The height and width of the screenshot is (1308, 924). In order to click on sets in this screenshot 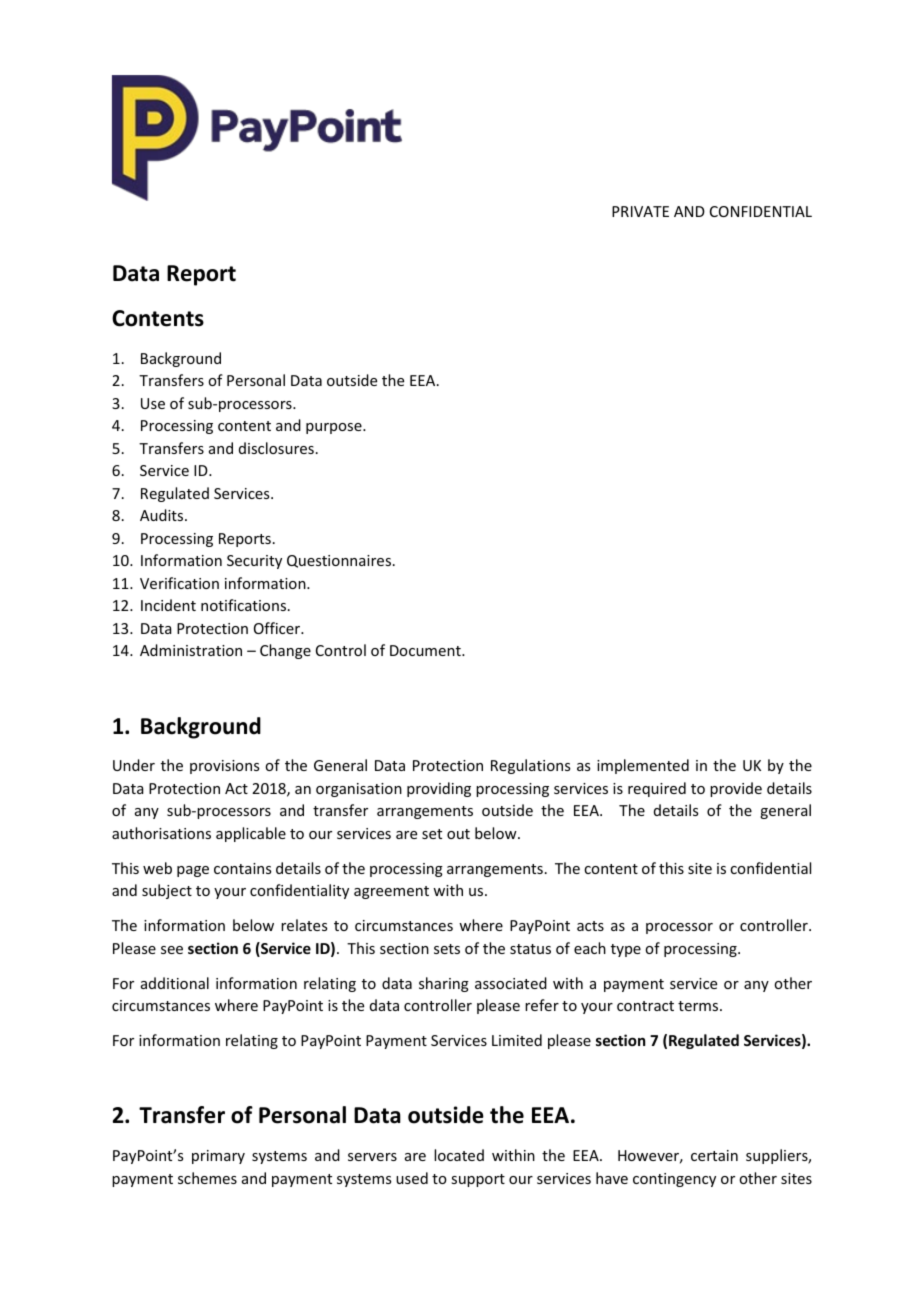, I will do `click(447, 949)`.
